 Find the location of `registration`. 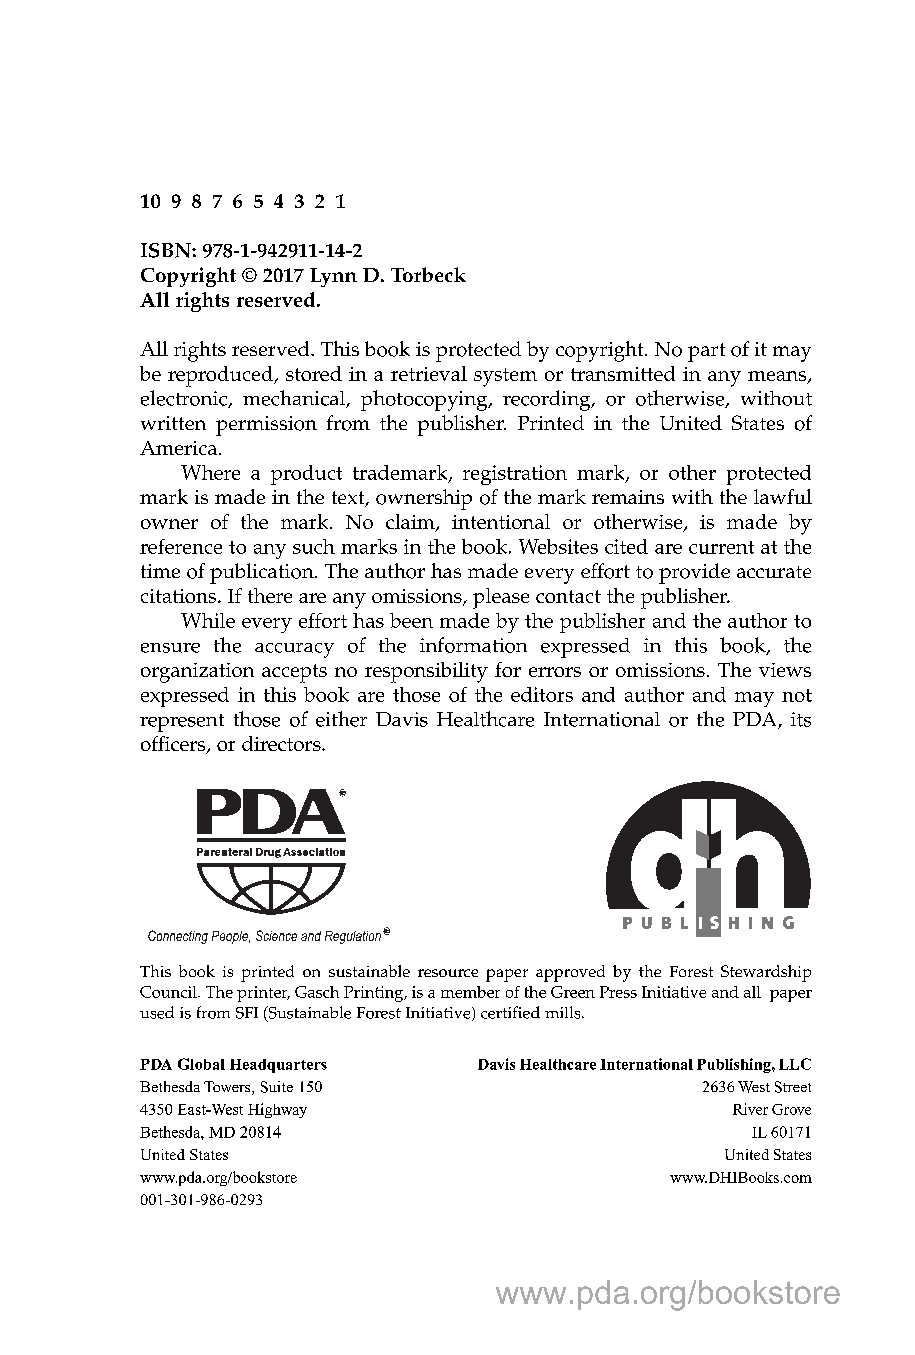

registration is located at coordinates (515, 475).
